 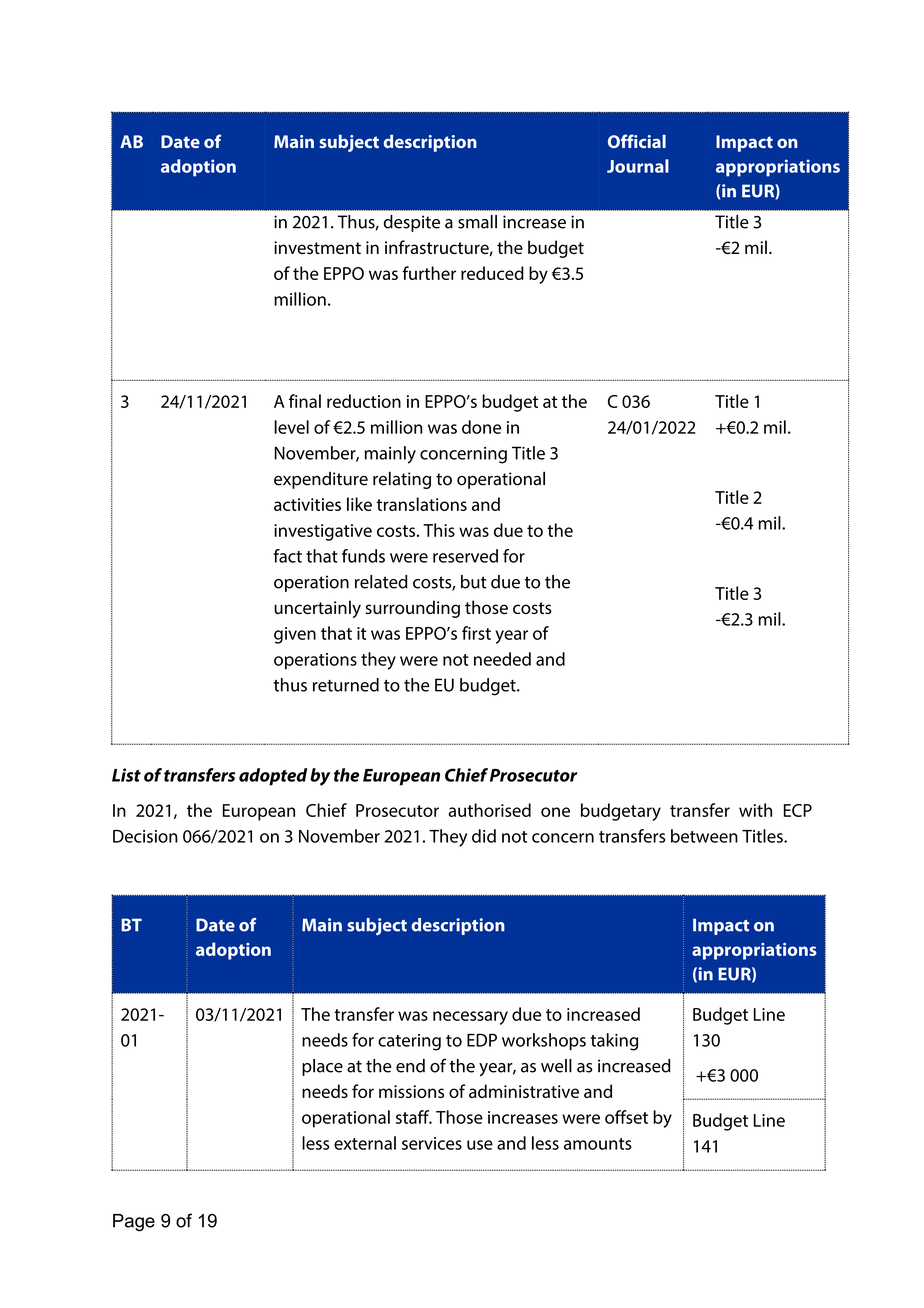 What do you see at coordinates (704, 836) in the screenshot?
I see `between` at bounding box center [704, 836].
